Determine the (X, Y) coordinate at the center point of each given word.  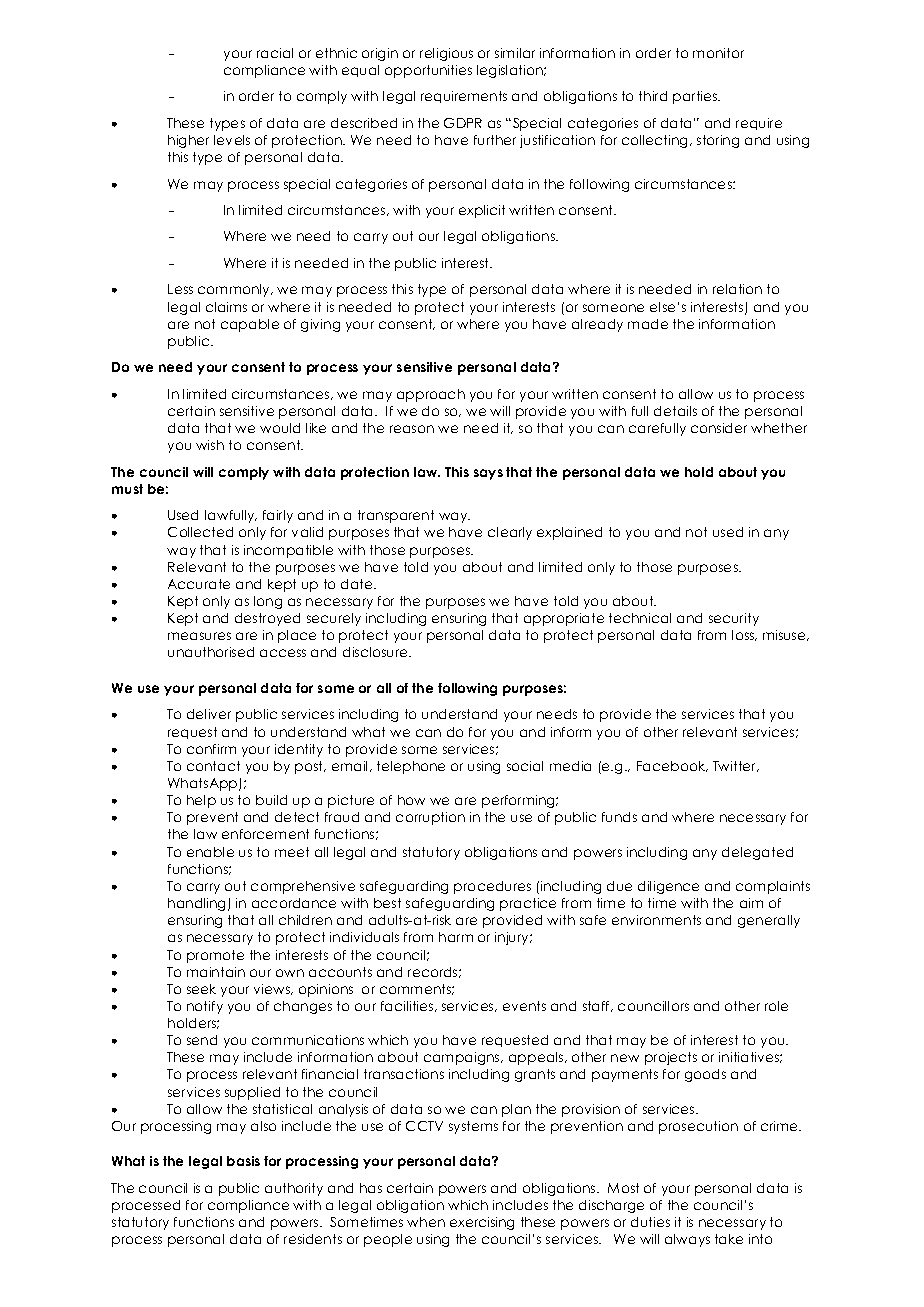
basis (243, 1161)
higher (188, 141)
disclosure (376, 652)
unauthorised (211, 652)
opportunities (428, 71)
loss (744, 635)
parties (696, 97)
